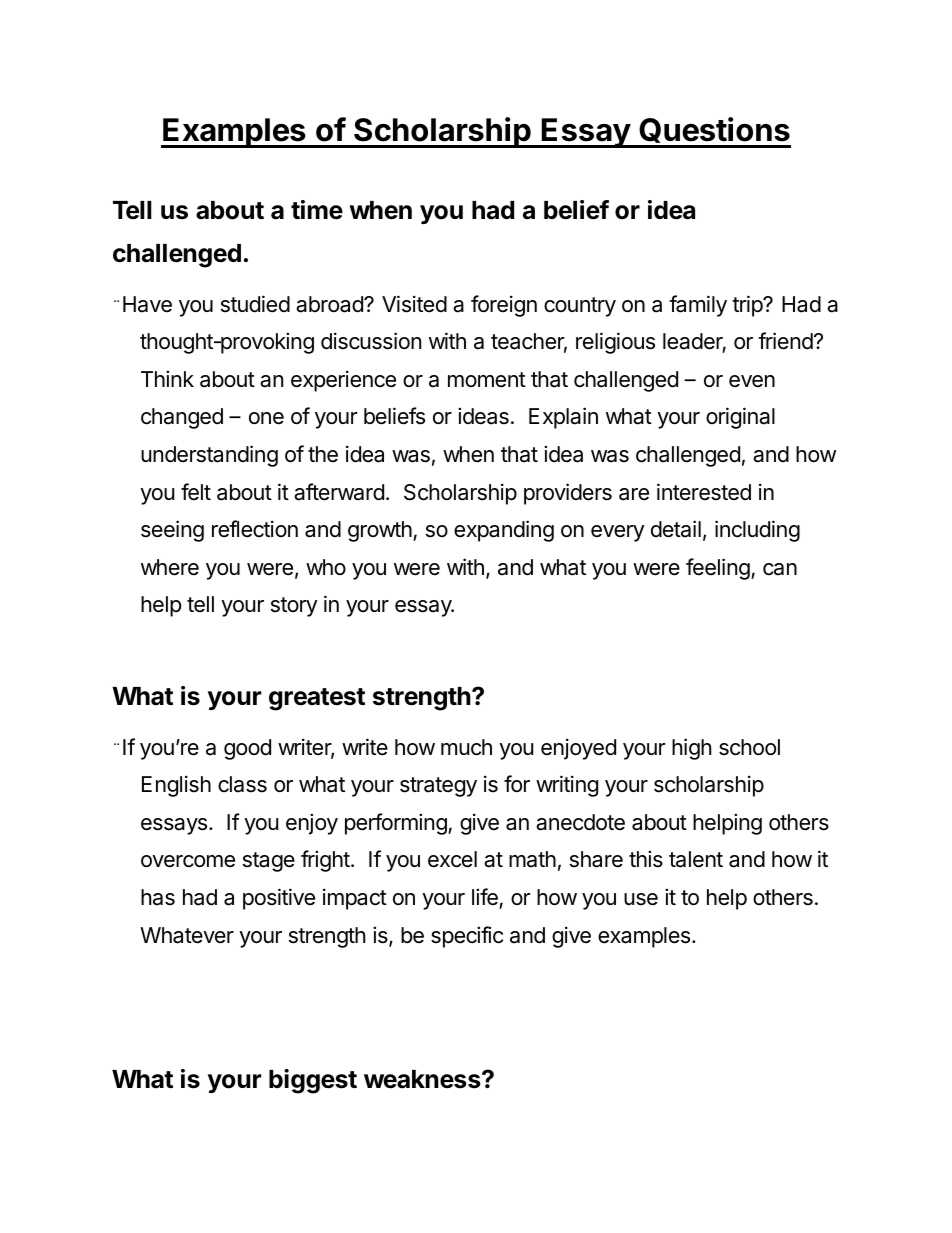 The height and width of the screenshot is (1233, 952). Describe the element at coordinates (196, 492) in the screenshot. I see `felt` at that location.
